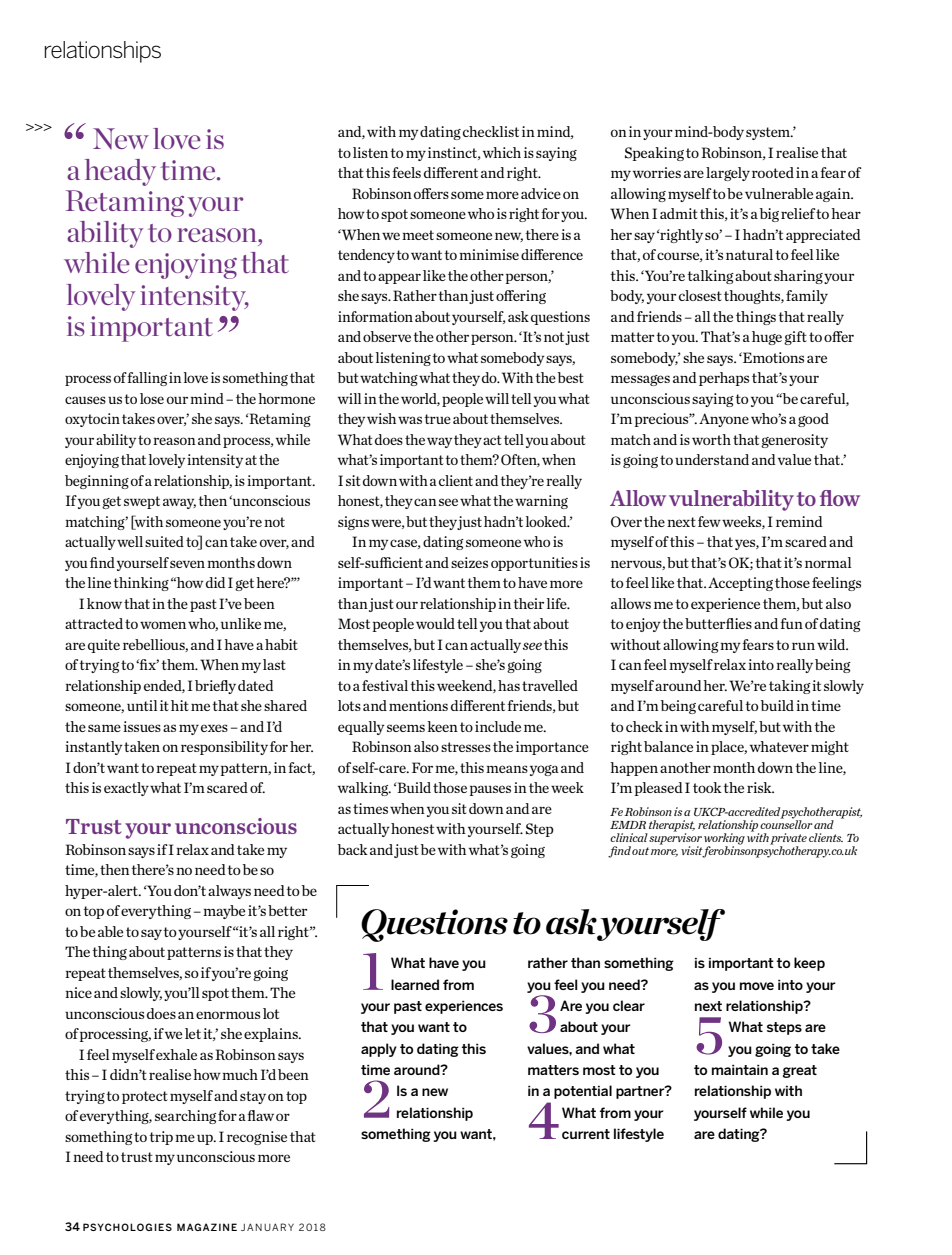 Image resolution: width=952 pixels, height=1255 pixels. What do you see at coordinates (490, 790) in the image?
I see `pauses` at bounding box center [490, 790].
